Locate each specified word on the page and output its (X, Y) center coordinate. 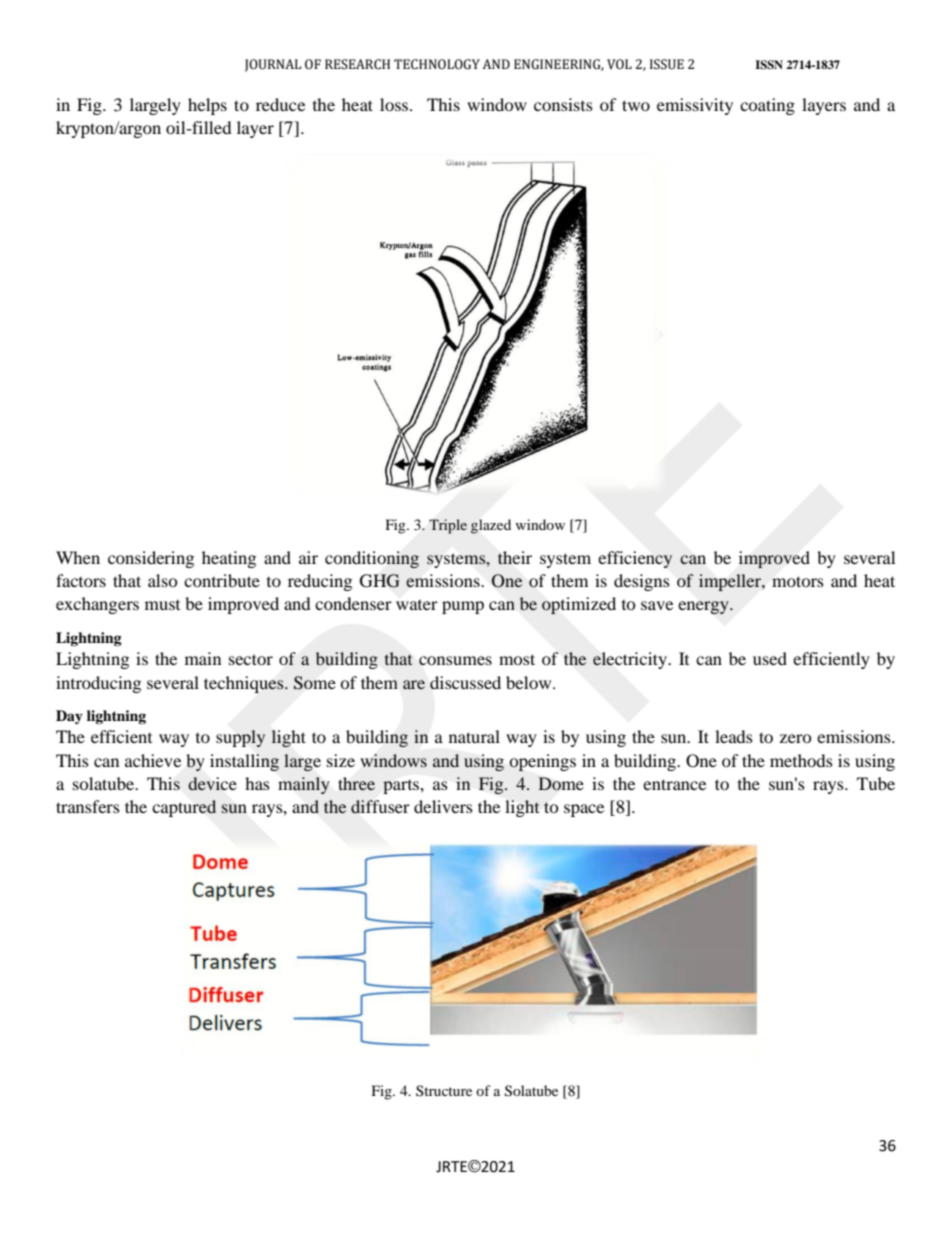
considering (151, 559)
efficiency (635, 559)
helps (207, 106)
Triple (448, 526)
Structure (444, 1090)
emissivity (695, 106)
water (417, 605)
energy (704, 607)
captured (184, 808)
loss (395, 104)
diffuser (380, 807)
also (163, 580)
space (584, 810)
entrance (674, 784)
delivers (443, 806)
